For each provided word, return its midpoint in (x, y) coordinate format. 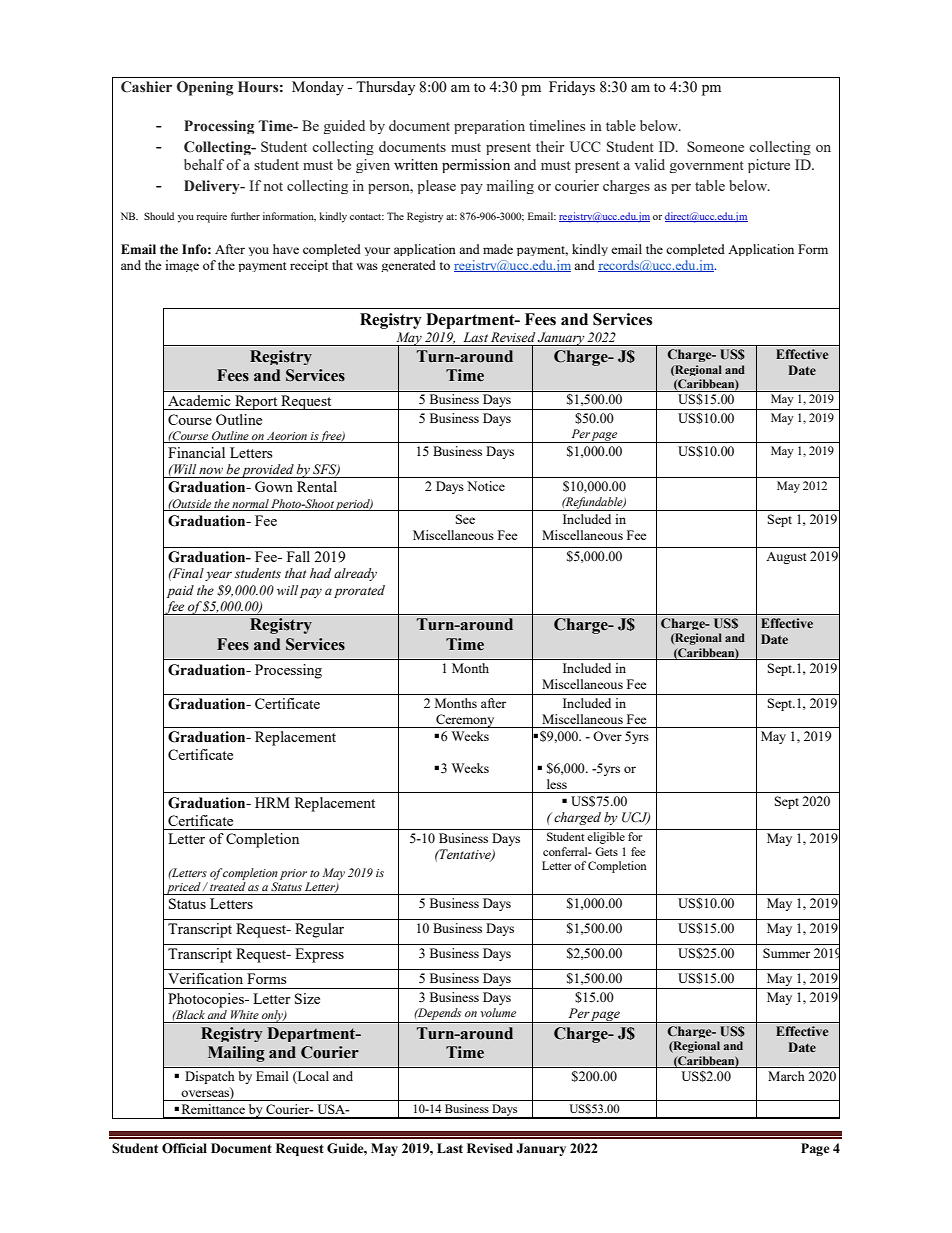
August (786, 558)
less (557, 784)
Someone (715, 146)
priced (183, 888)
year (218, 576)
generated (408, 266)
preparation (489, 127)
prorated (359, 591)
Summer (786, 953)
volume (498, 1012)
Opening (205, 88)
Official (184, 1148)
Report (256, 402)
